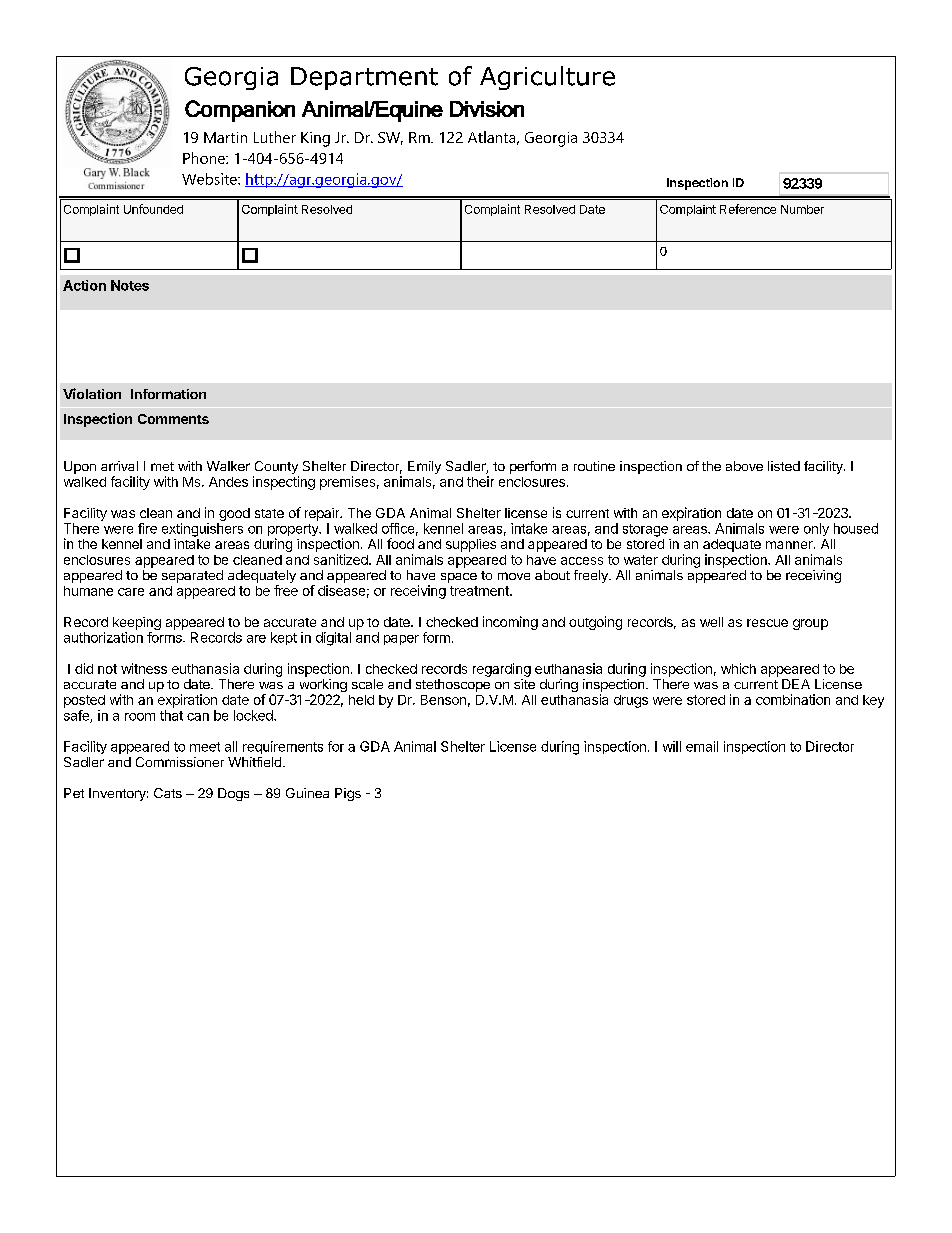 The width and height of the screenshot is (952, 1233). Describe the element at coordinates (153, 209) in the screenshot. I see `Unfounded` at that location.
